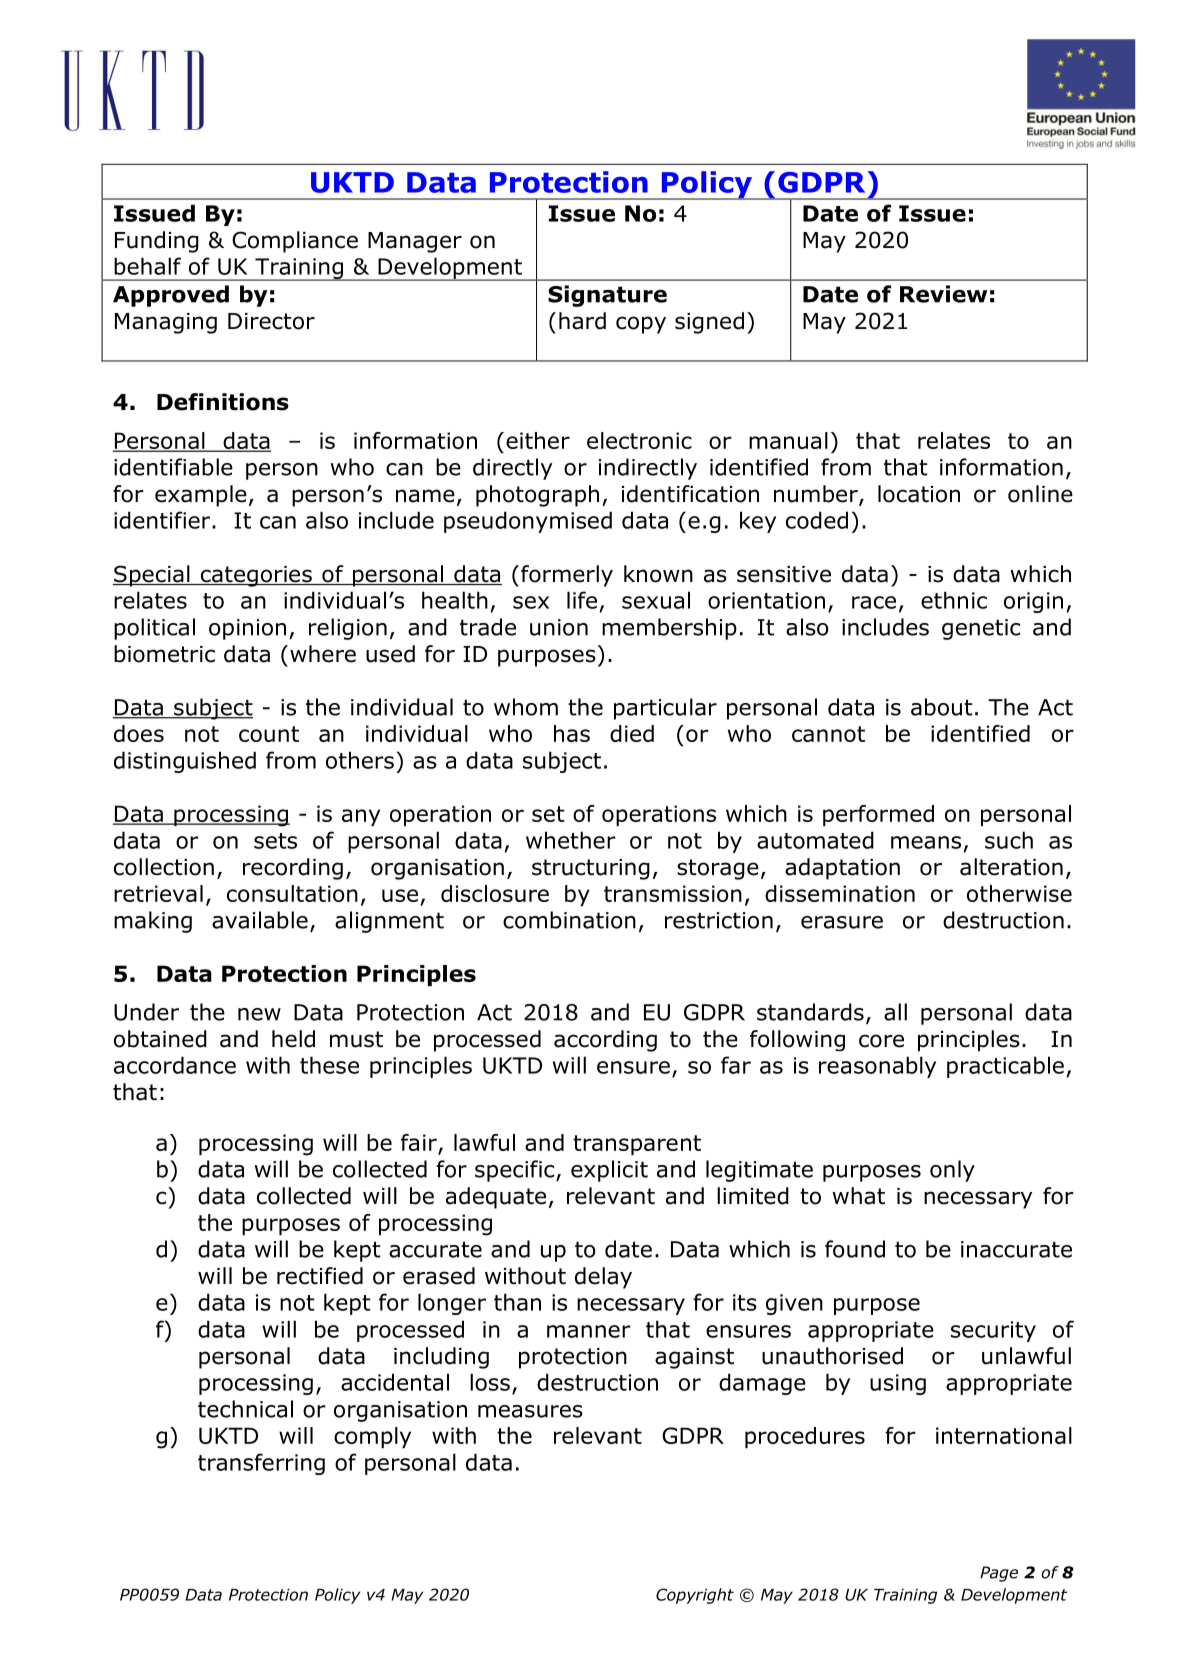  I want to click on only, so click(952, 1171).
